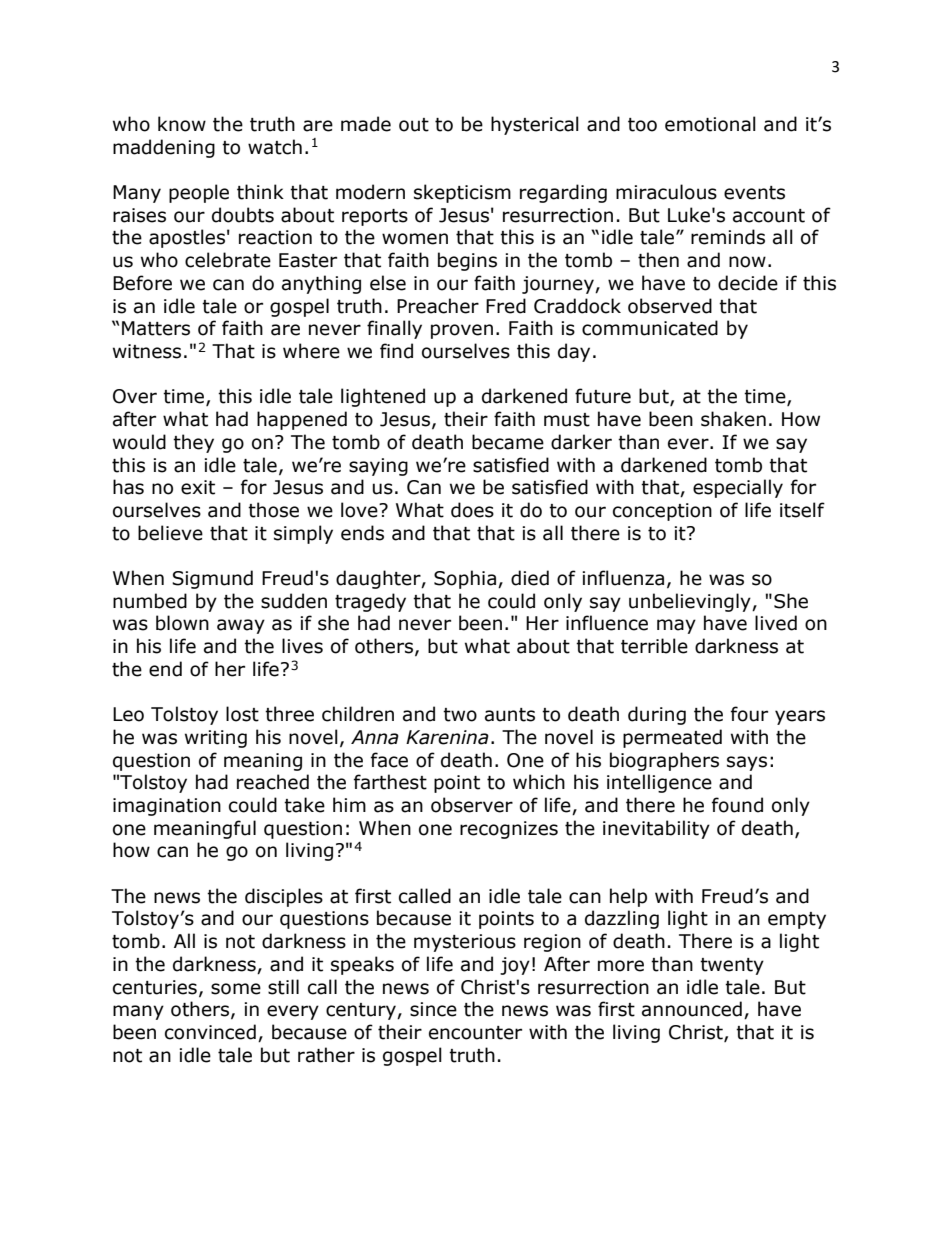  Describe the element at coordinates (710, 124) in the screenshot. I see `emotional` at that location.
